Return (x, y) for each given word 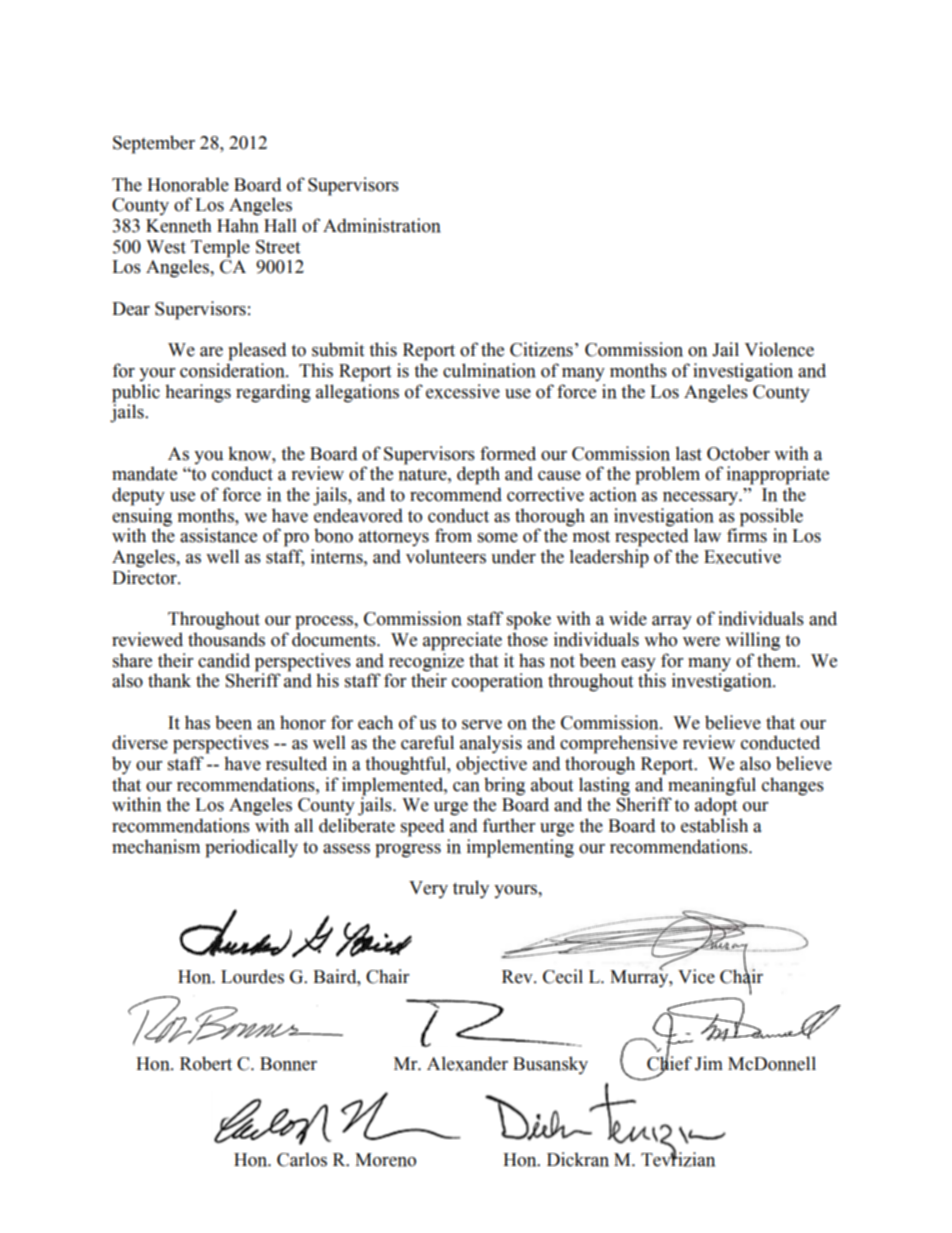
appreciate (462, 641)
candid (224, 660)
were (701, 642)
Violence (779, 349)
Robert (206, 1063)
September (154, 144)
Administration (382, 225)
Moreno (385, 1160)
